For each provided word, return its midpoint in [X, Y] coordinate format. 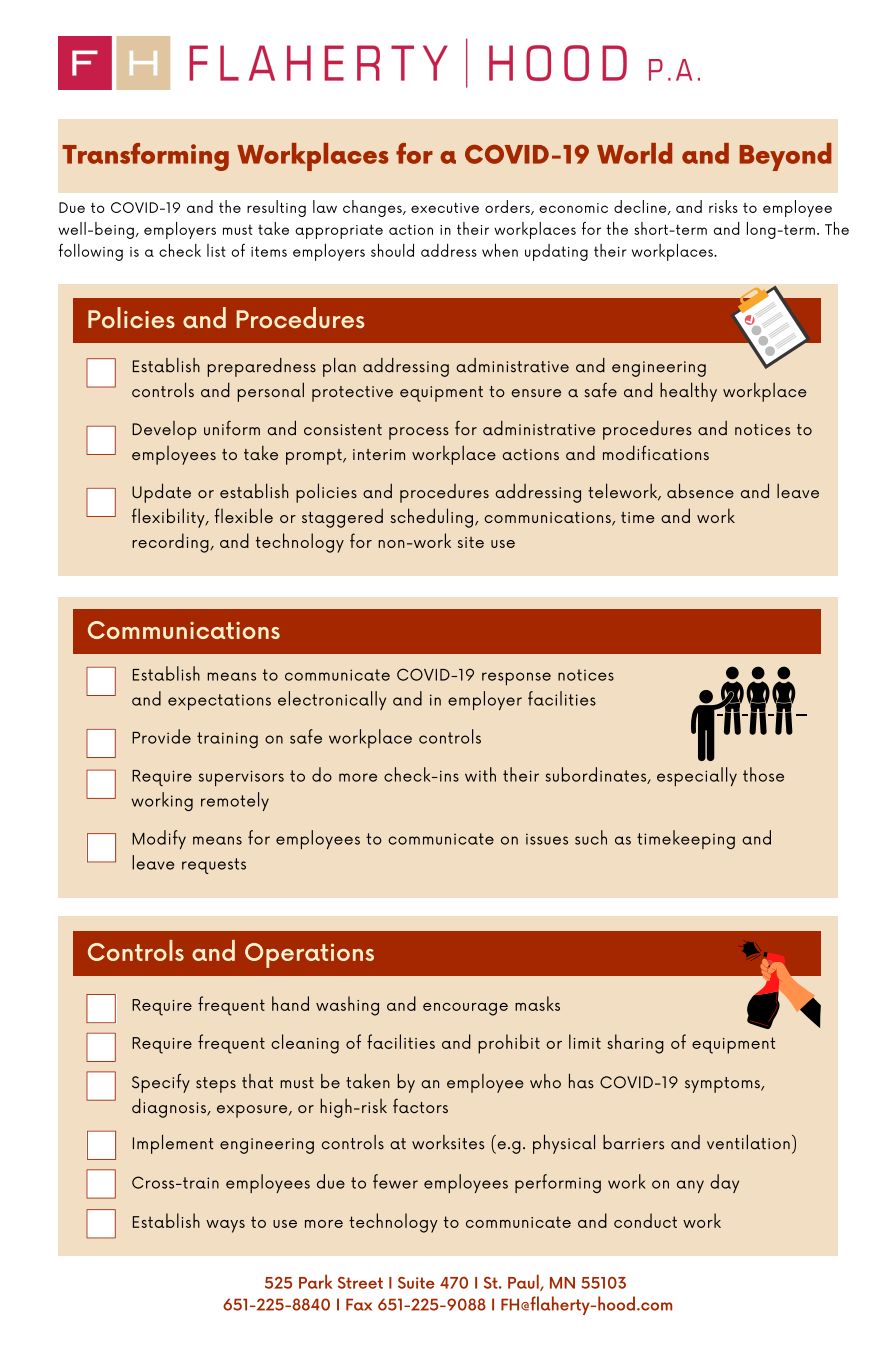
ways [225, 1226]
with [480, 774]
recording [171, 543]
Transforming [145, 157]
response [516, 678]
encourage [465, 1009]
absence [700, 490]
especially [697, 776]
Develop [164, 430]
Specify [161, 1083]
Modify [159, 839]
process [419, 433]
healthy [688, 392]
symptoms [723, 1085]
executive [445, 208]
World [634, 153]
